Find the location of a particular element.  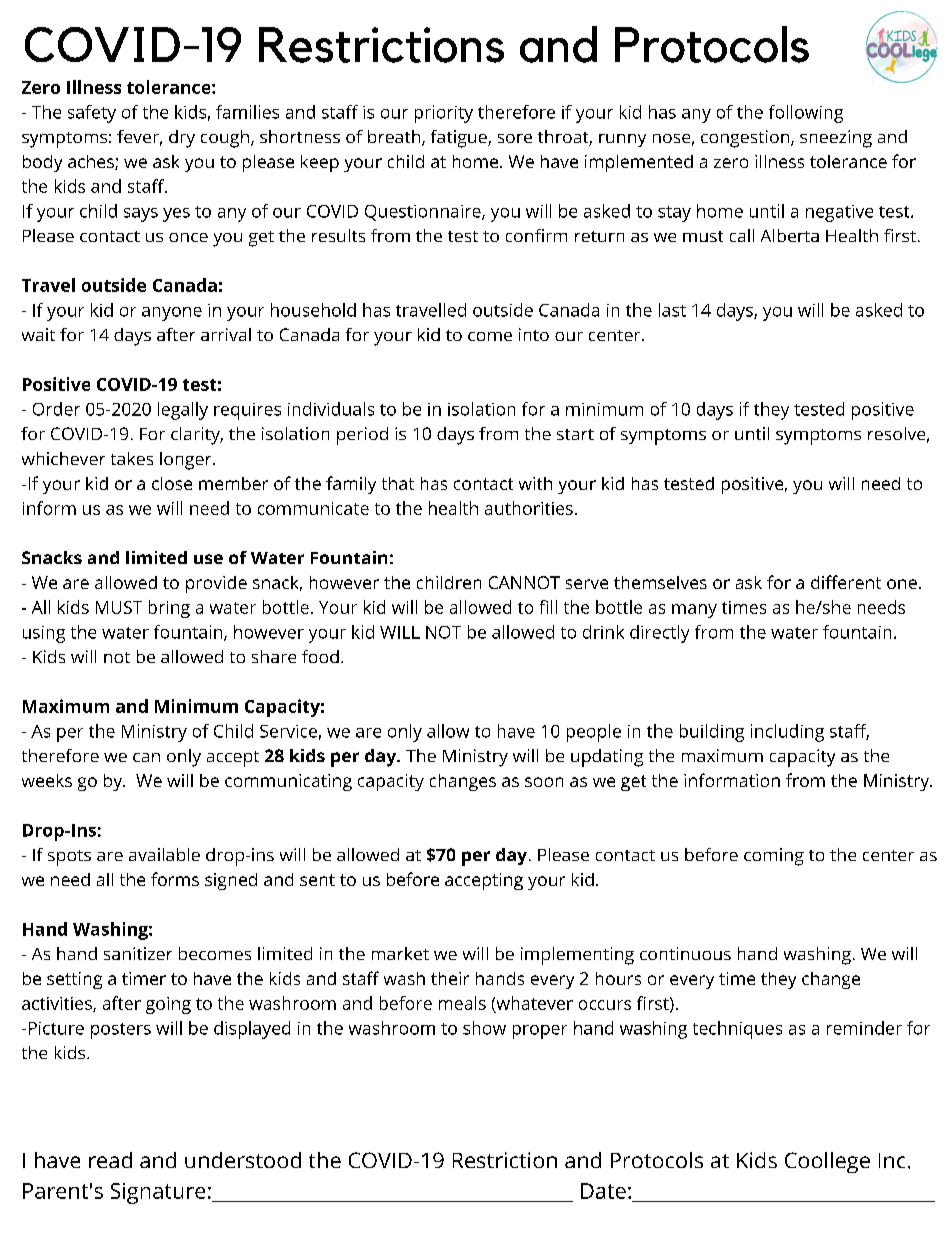

bring is located at coordinates (169, 609).
